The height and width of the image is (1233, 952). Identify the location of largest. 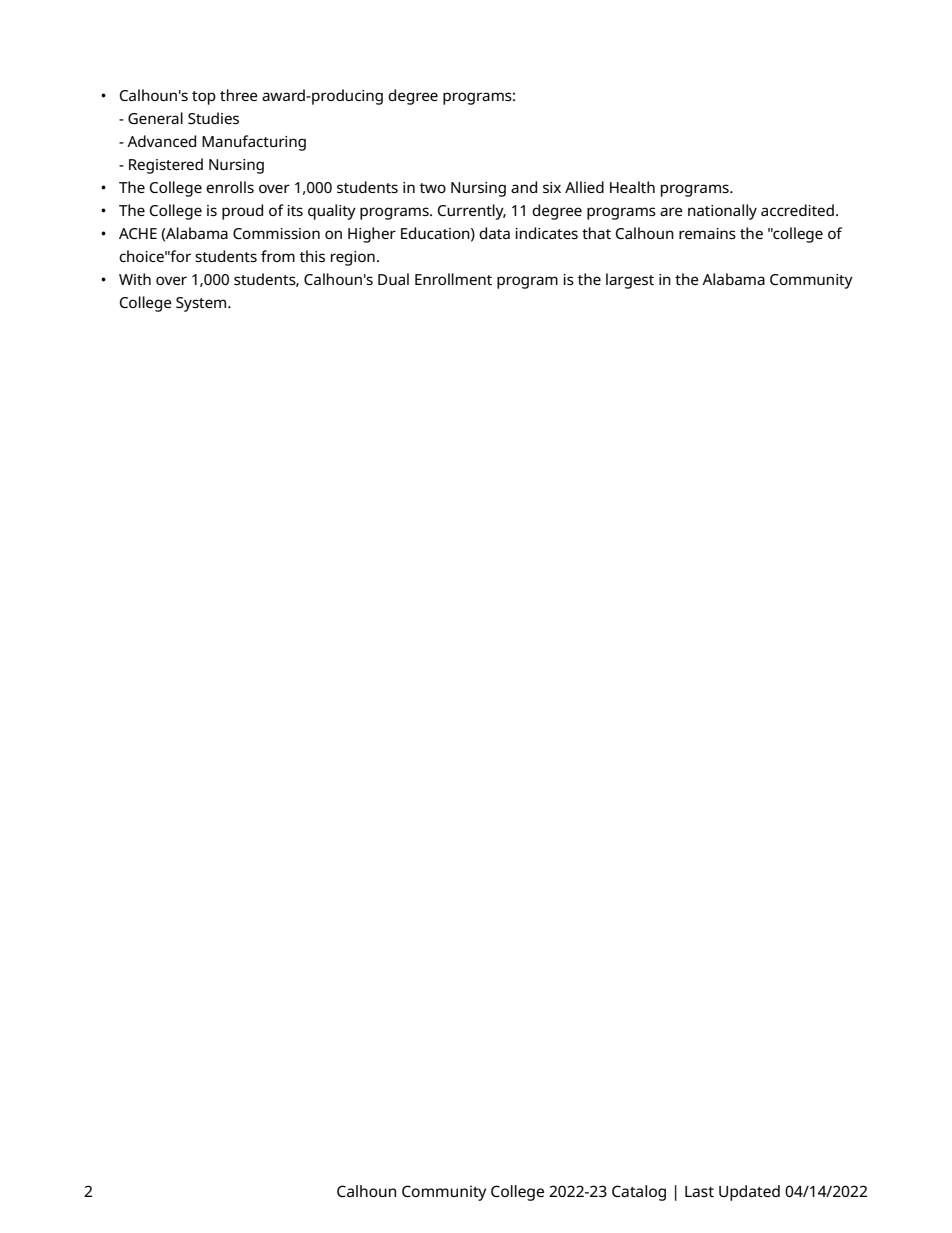
(630, 281).
